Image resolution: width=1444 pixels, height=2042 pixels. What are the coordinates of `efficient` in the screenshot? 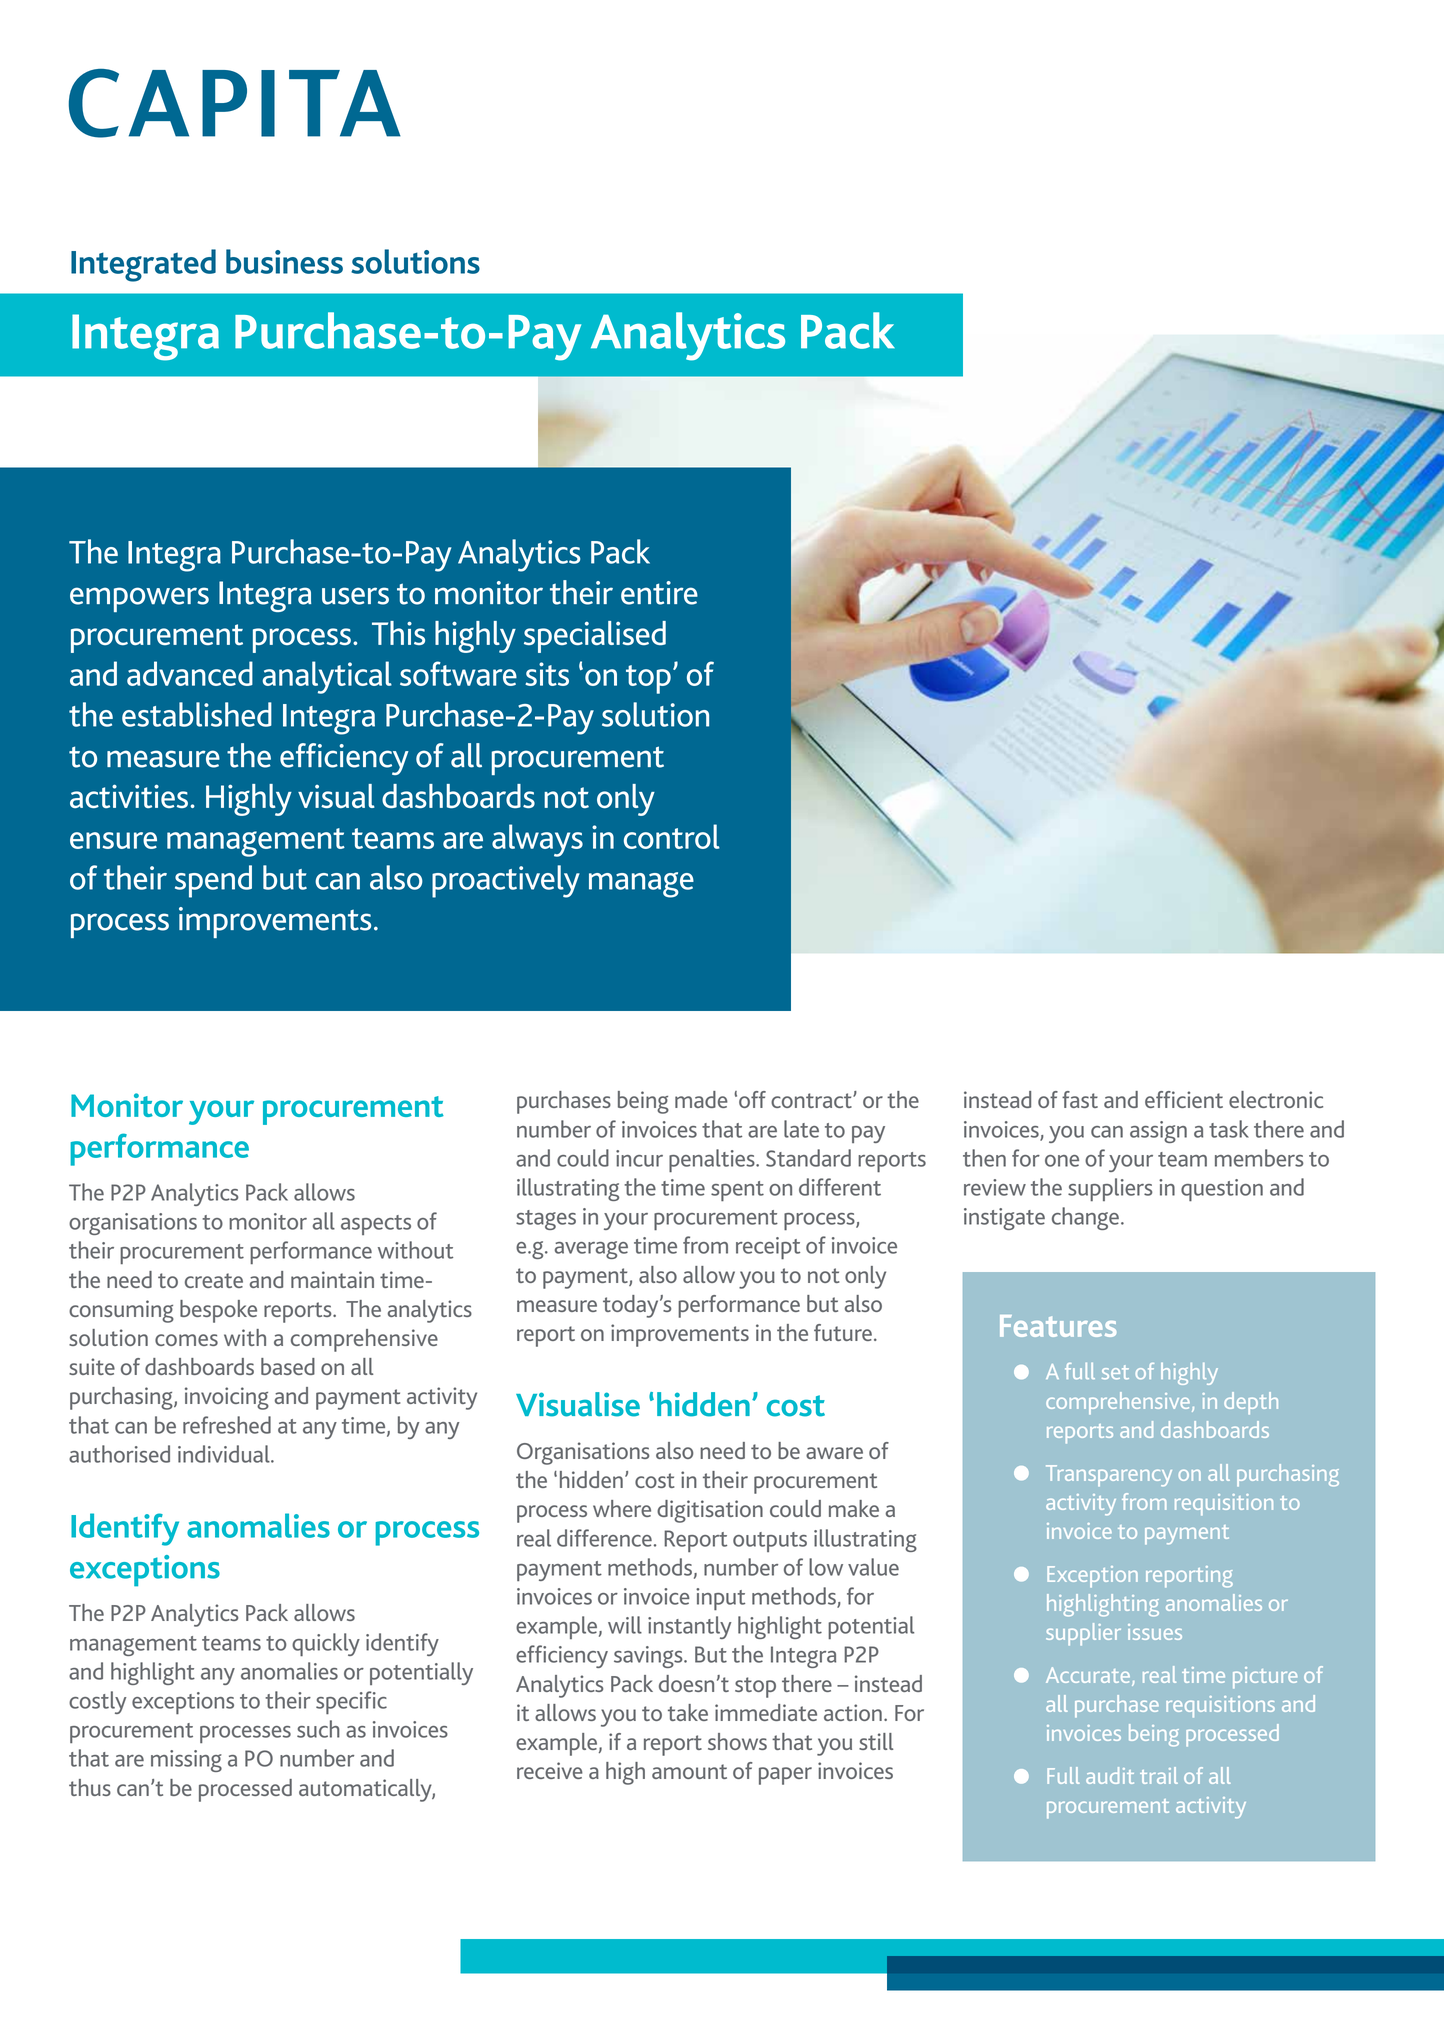 It's located at (1184, 1099).
